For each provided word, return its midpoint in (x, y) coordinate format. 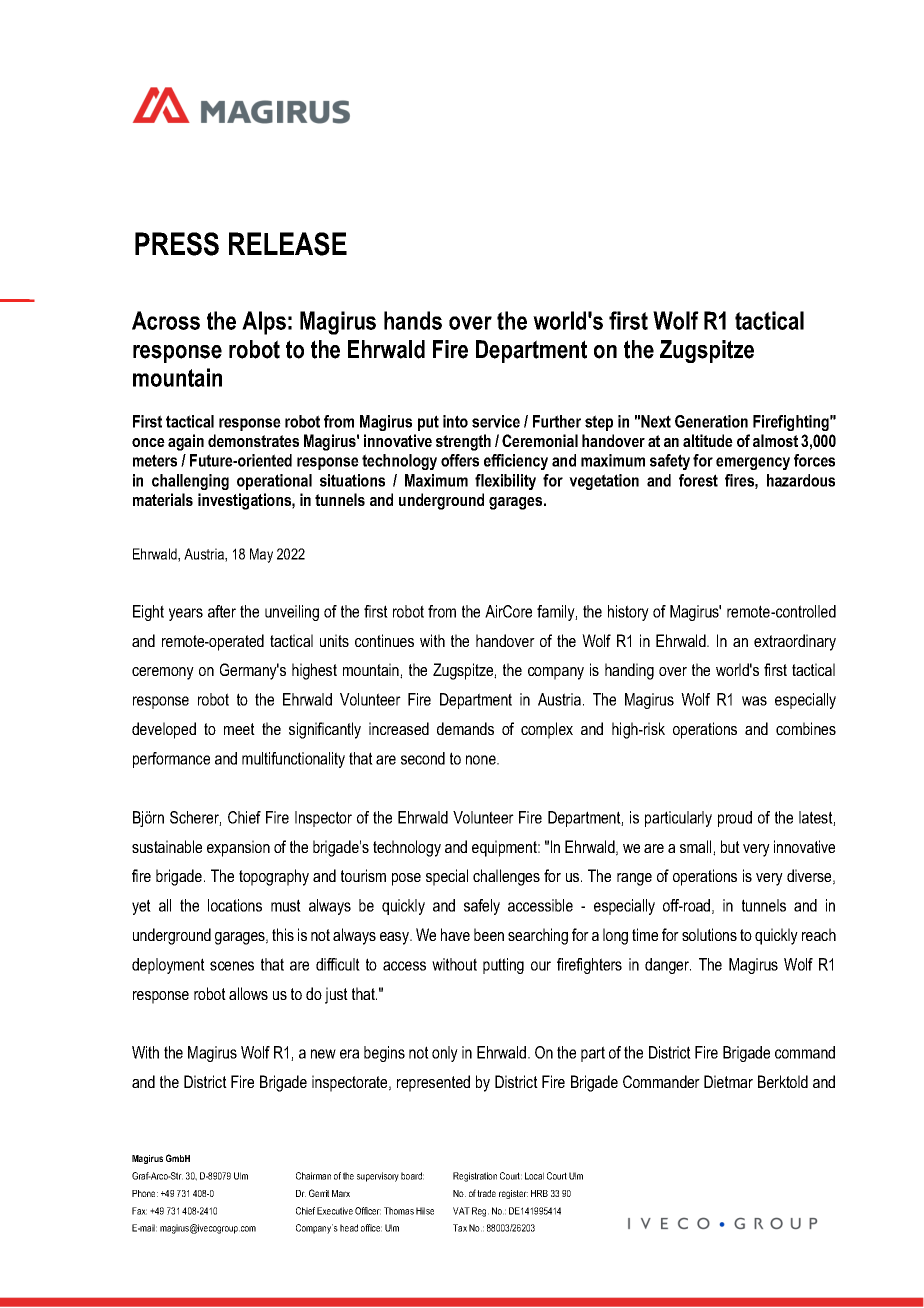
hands (413, 320)
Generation (711, 421)
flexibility (505, 482)
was (754, 701)
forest (698, 480)
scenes (232, 966)
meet (239, 729)
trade (486, 1193)
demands (465, 728)
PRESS (177, 244)
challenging (190, 482)
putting (503, 966)
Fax (139, 1211)
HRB (539, 1193)
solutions (709, 934)
